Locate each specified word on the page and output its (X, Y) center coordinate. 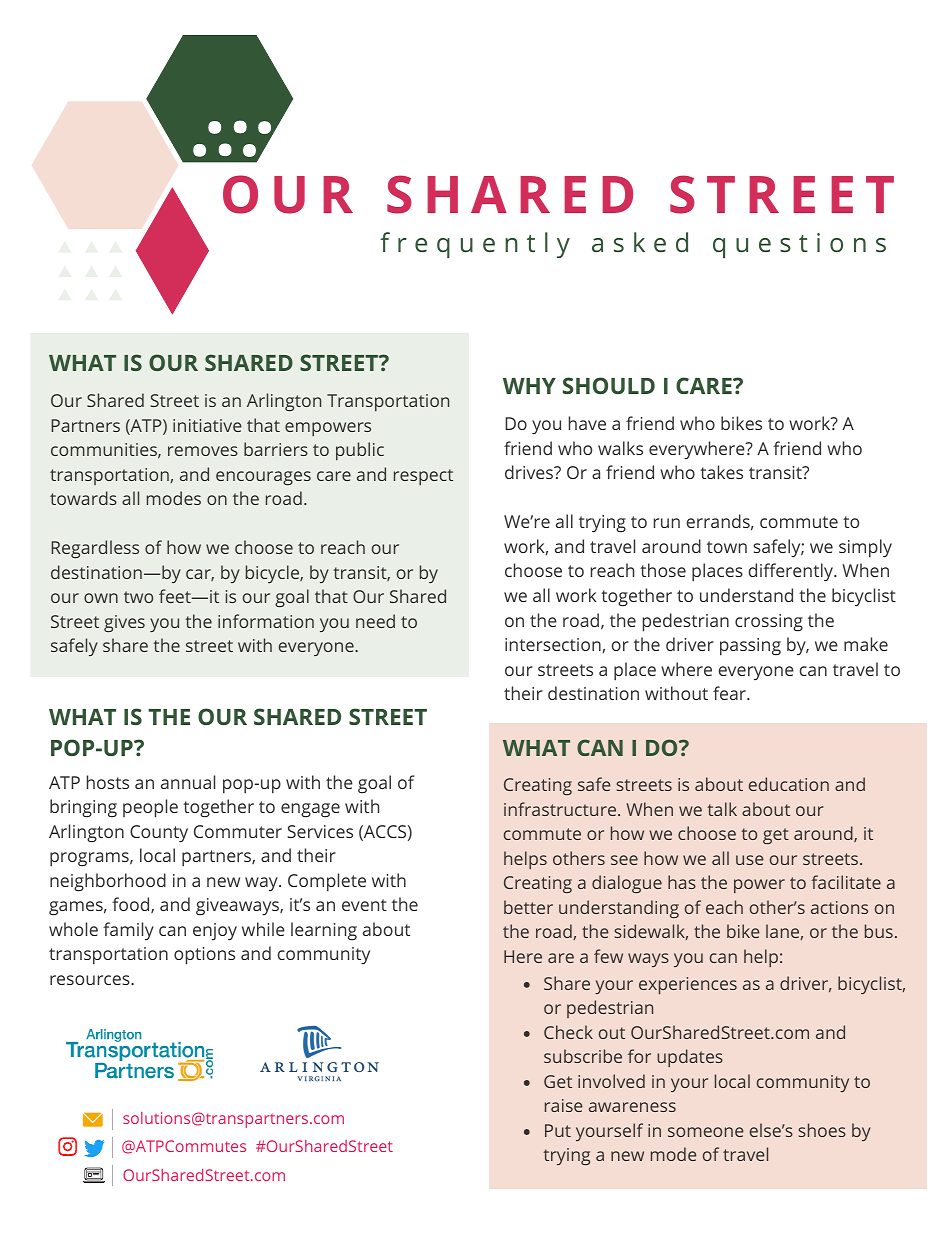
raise (563, 1105)
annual (188, 782)
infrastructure (561, 809)
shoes (822, 1130)
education (789, 784)
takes (721, 472)
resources (91, 980)
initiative (207, 425)
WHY (529, 386)
